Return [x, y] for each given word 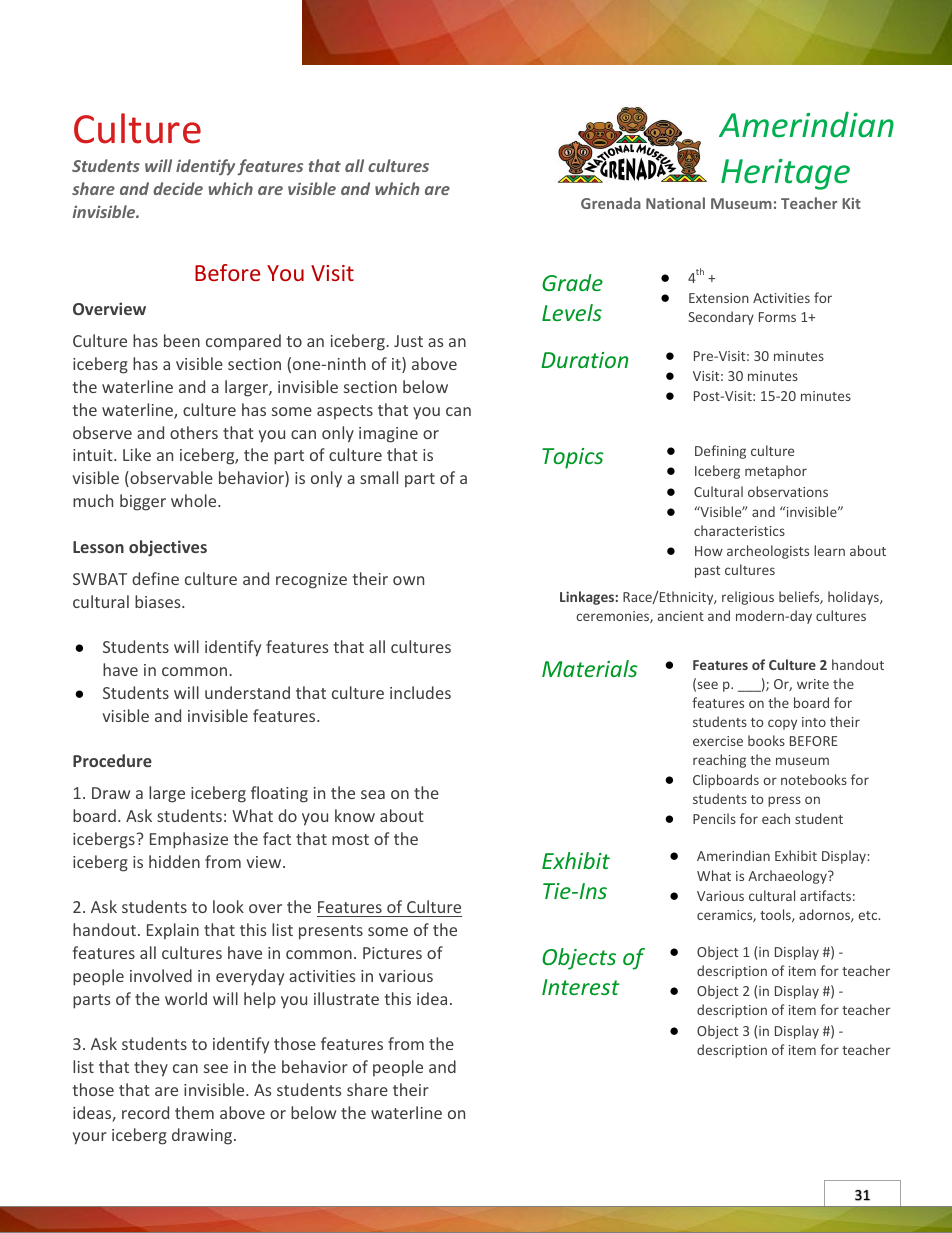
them [194, 1112]
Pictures [392, 953]
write [813, 684]
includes [420, 692]
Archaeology [788, 877]
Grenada [611, 203]
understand [247, 692]
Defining [720, 452]
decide [178, 188]
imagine [388, 435]
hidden [174, 861]
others [194, 432]
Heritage [785, 174]
